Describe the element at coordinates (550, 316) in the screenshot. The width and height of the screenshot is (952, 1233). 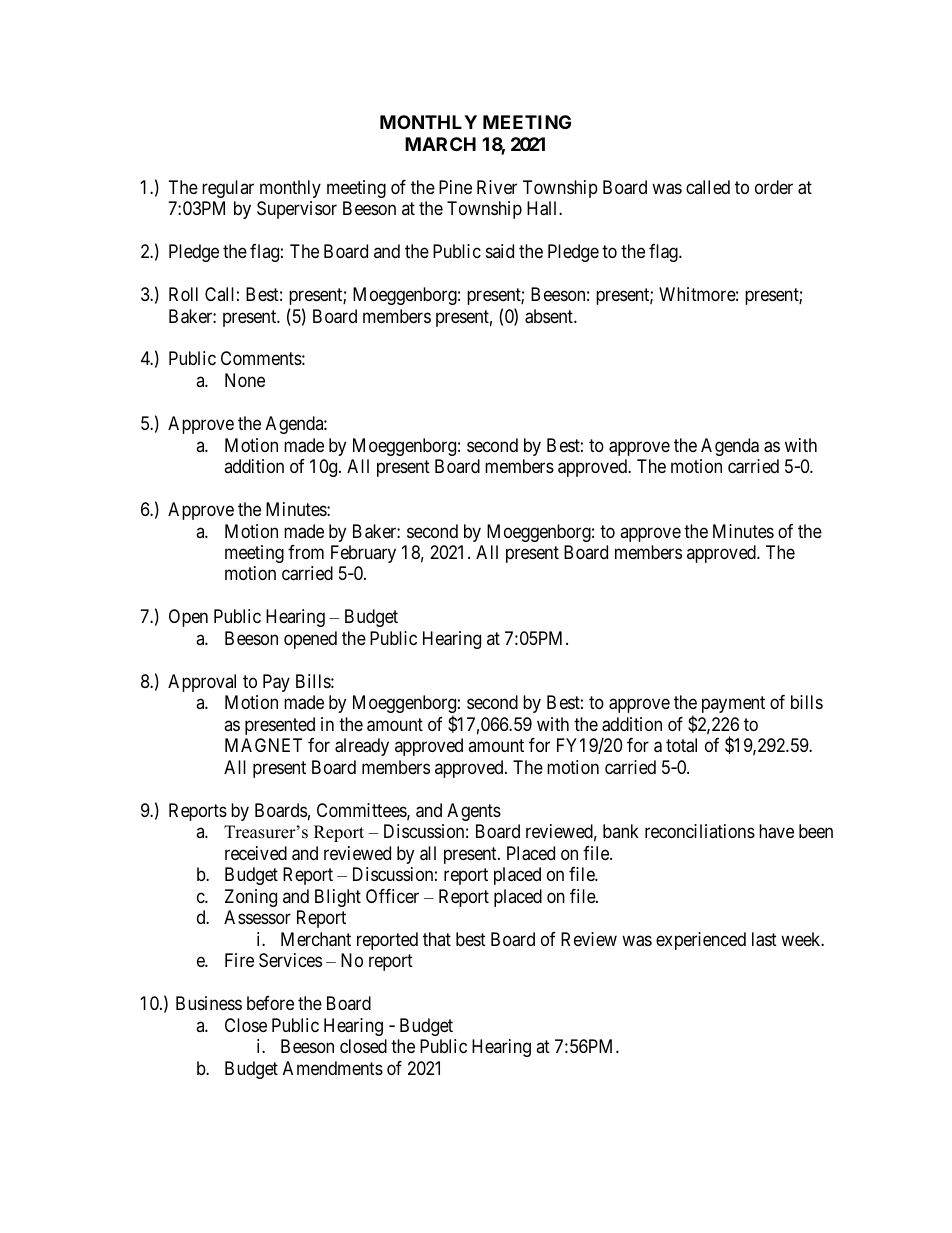
I see `absent` at that location.
